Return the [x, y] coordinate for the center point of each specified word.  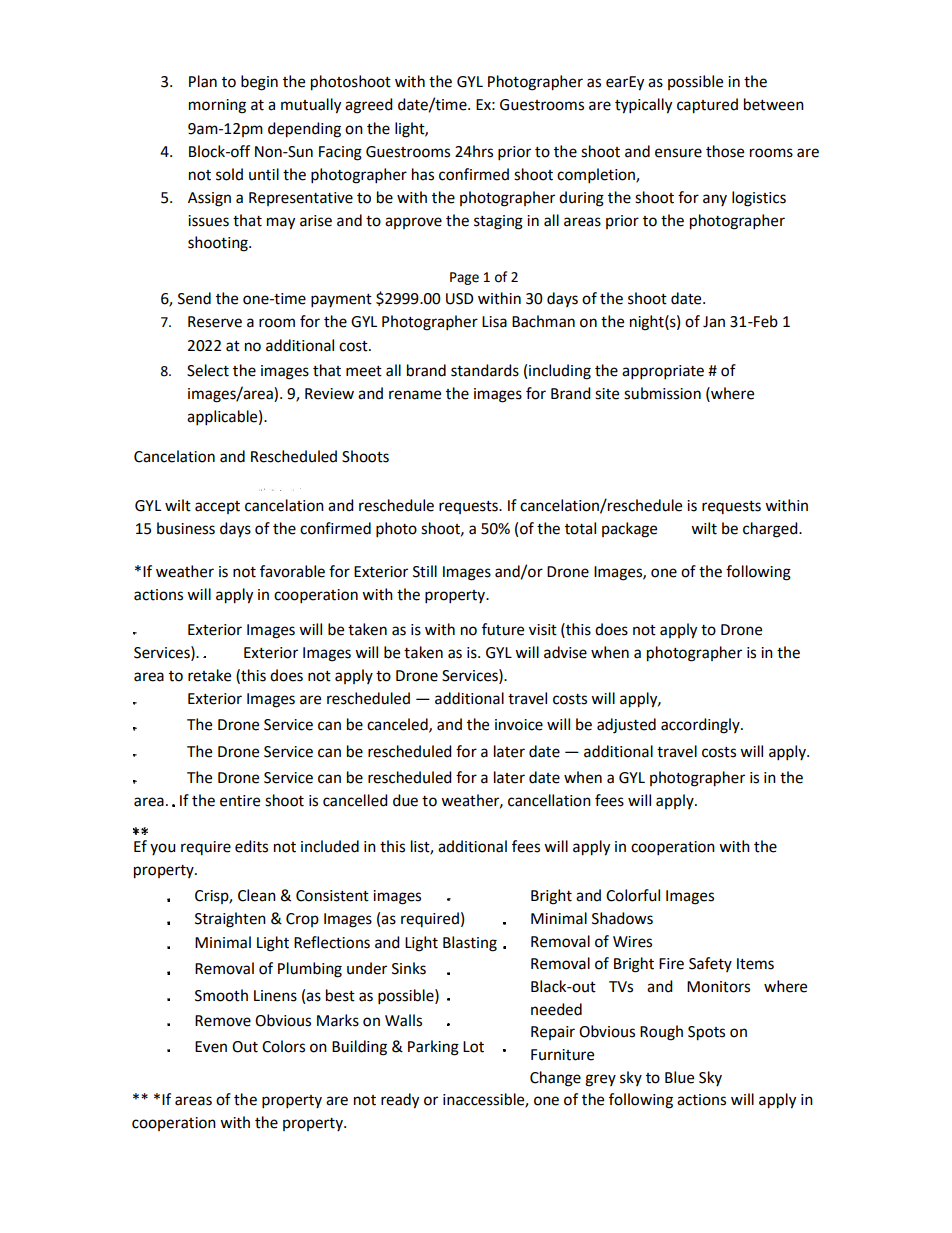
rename [415, 395]
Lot [473, 1047]
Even [211, 1047]
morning [217, 106]
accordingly [701, 726]
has [423, 174]
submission [662, 393]
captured [707, 106]
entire [240, 801]
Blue [679, 1077]
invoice [519, 725]
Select [208, 370]
